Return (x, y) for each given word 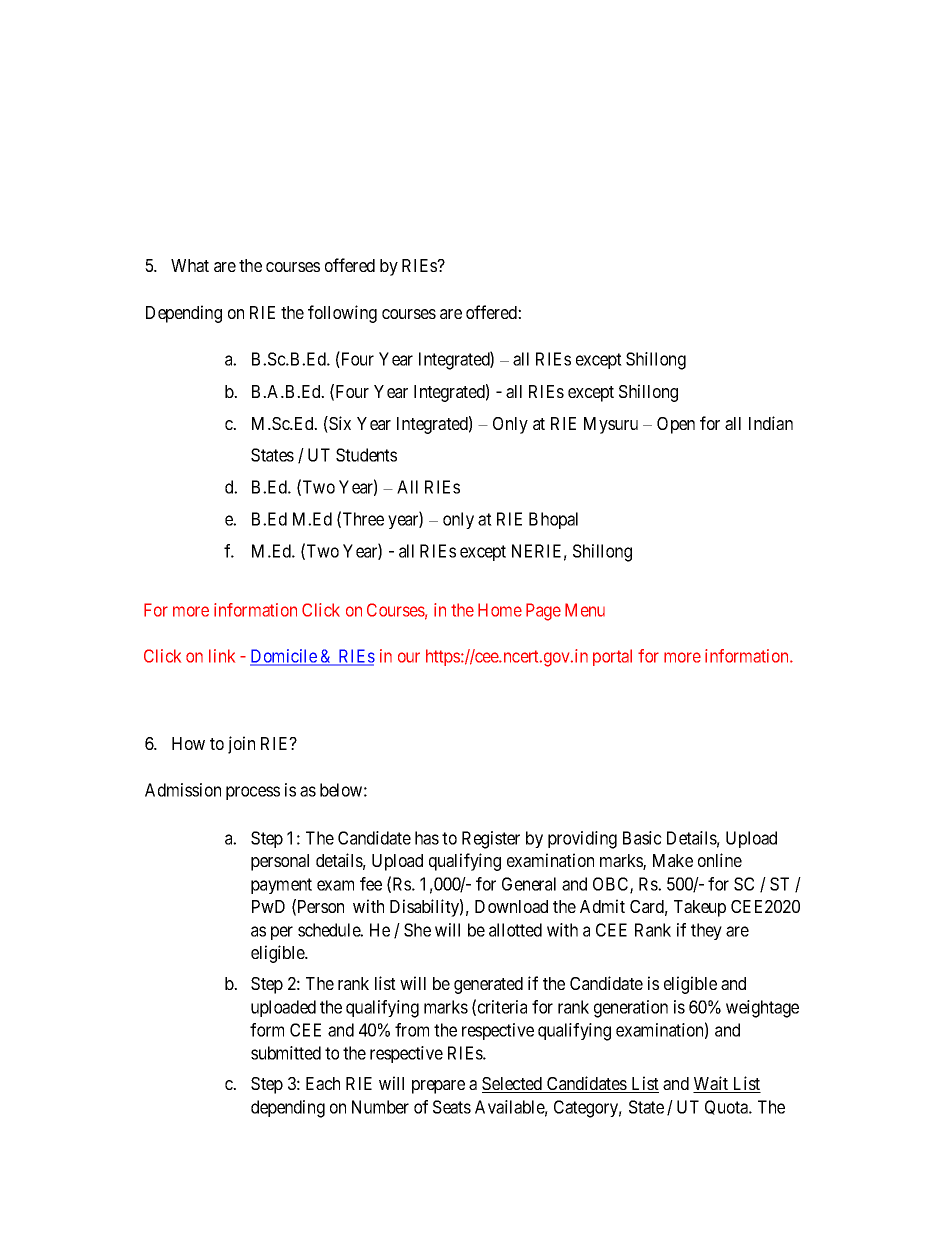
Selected (513, 1085)
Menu (585, 610)
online (720, 860)
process (253, 793)
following (342, 314)
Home (500, 610)
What (190, 265)
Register (491, 840)
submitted (286, 1053)
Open (676, 425)
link (222, 656)
